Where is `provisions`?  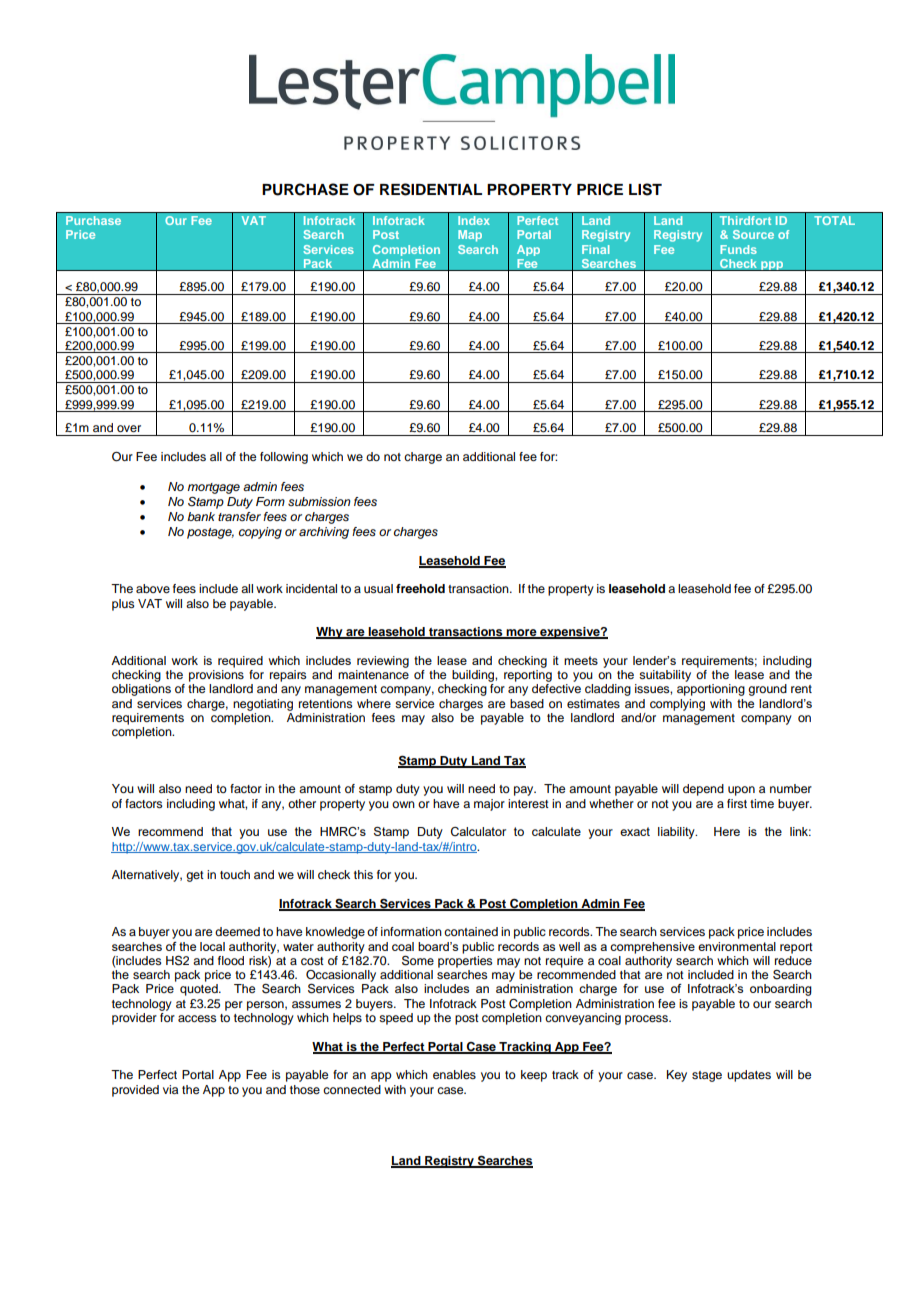 provisions is located at coordinates (216, 676).
